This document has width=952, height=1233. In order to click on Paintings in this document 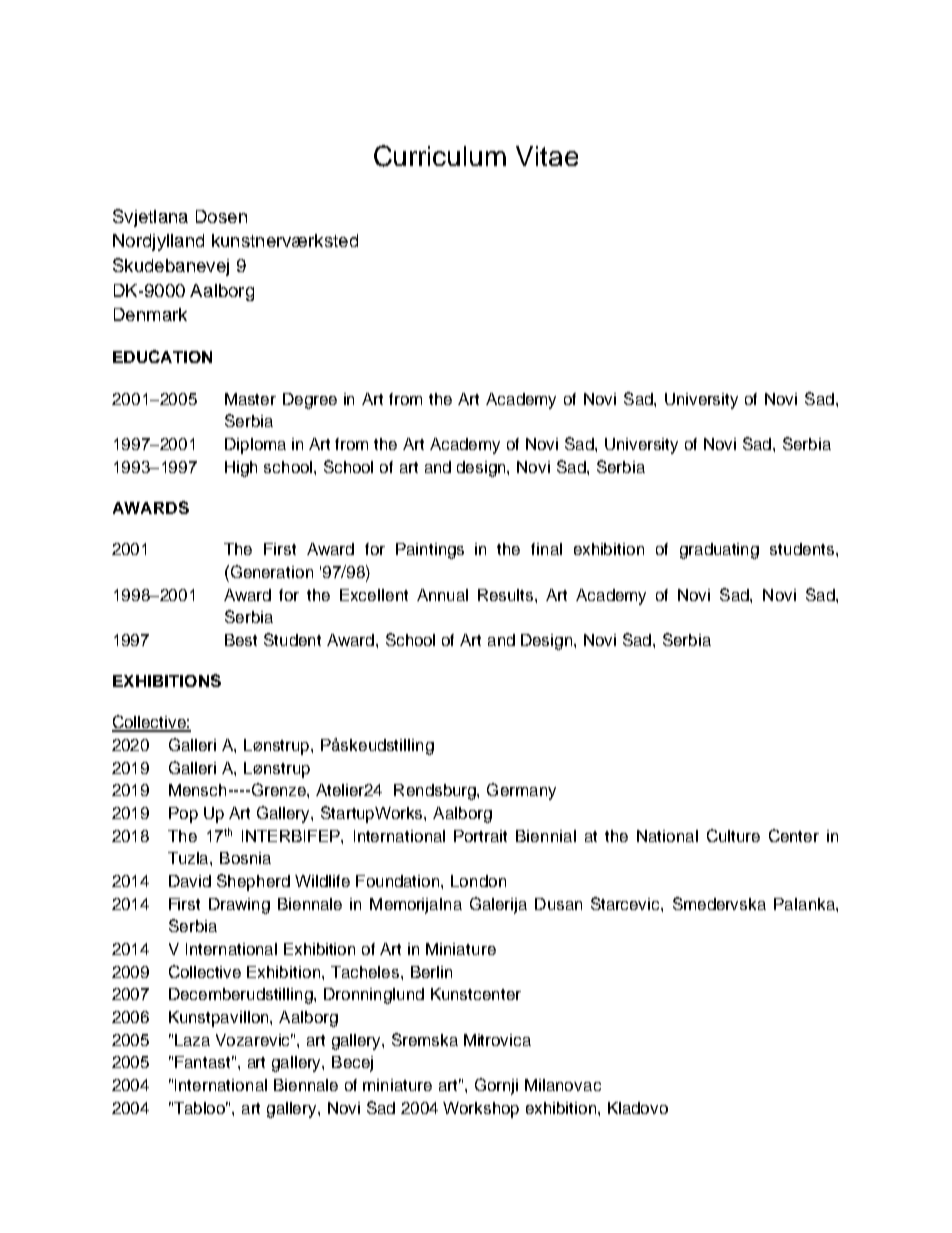, I will do `click(430, 551)`.
